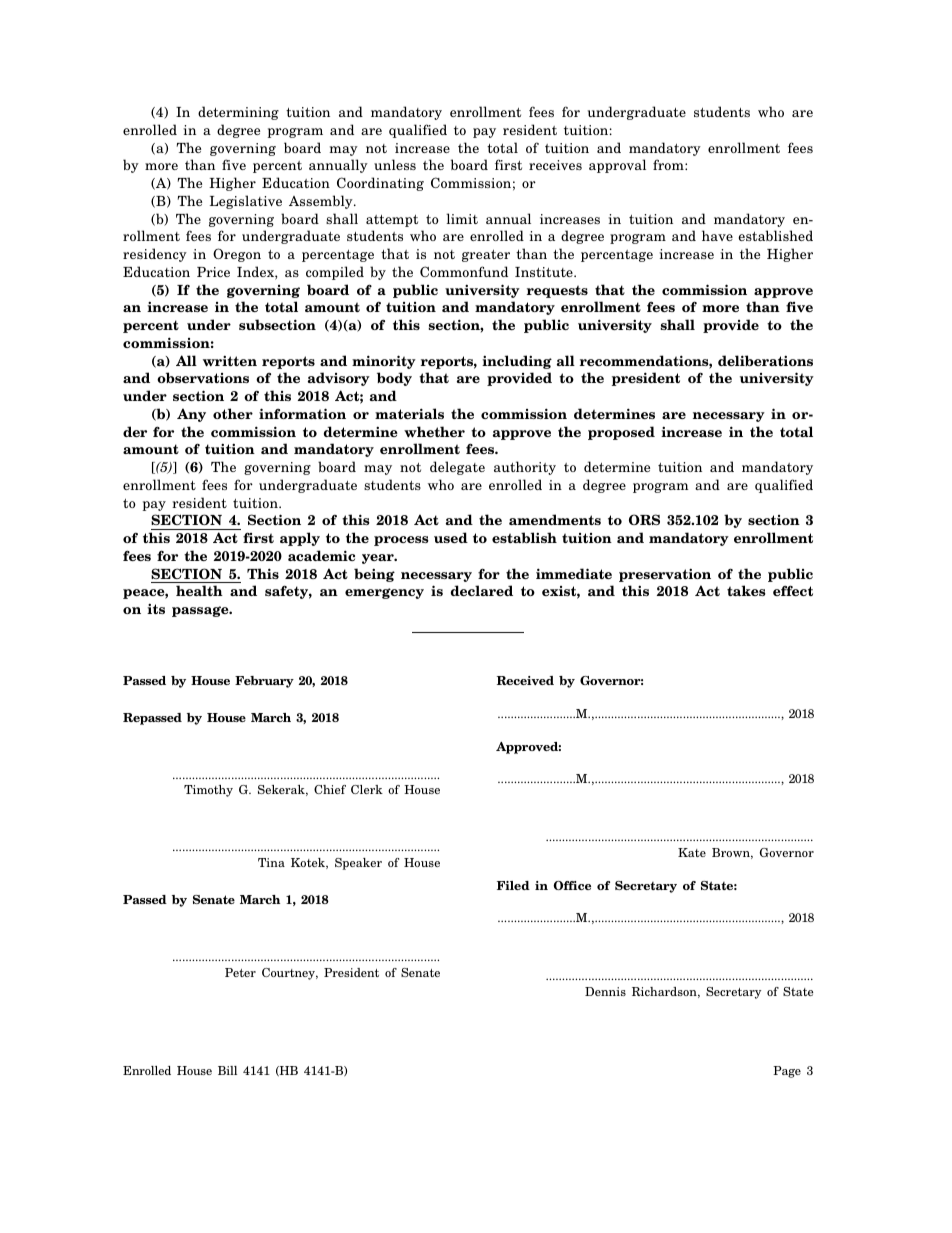 The image size is (952, 1233). Describe the element at coordinates (787, 1072) in the image. I see `Page` at that location.
